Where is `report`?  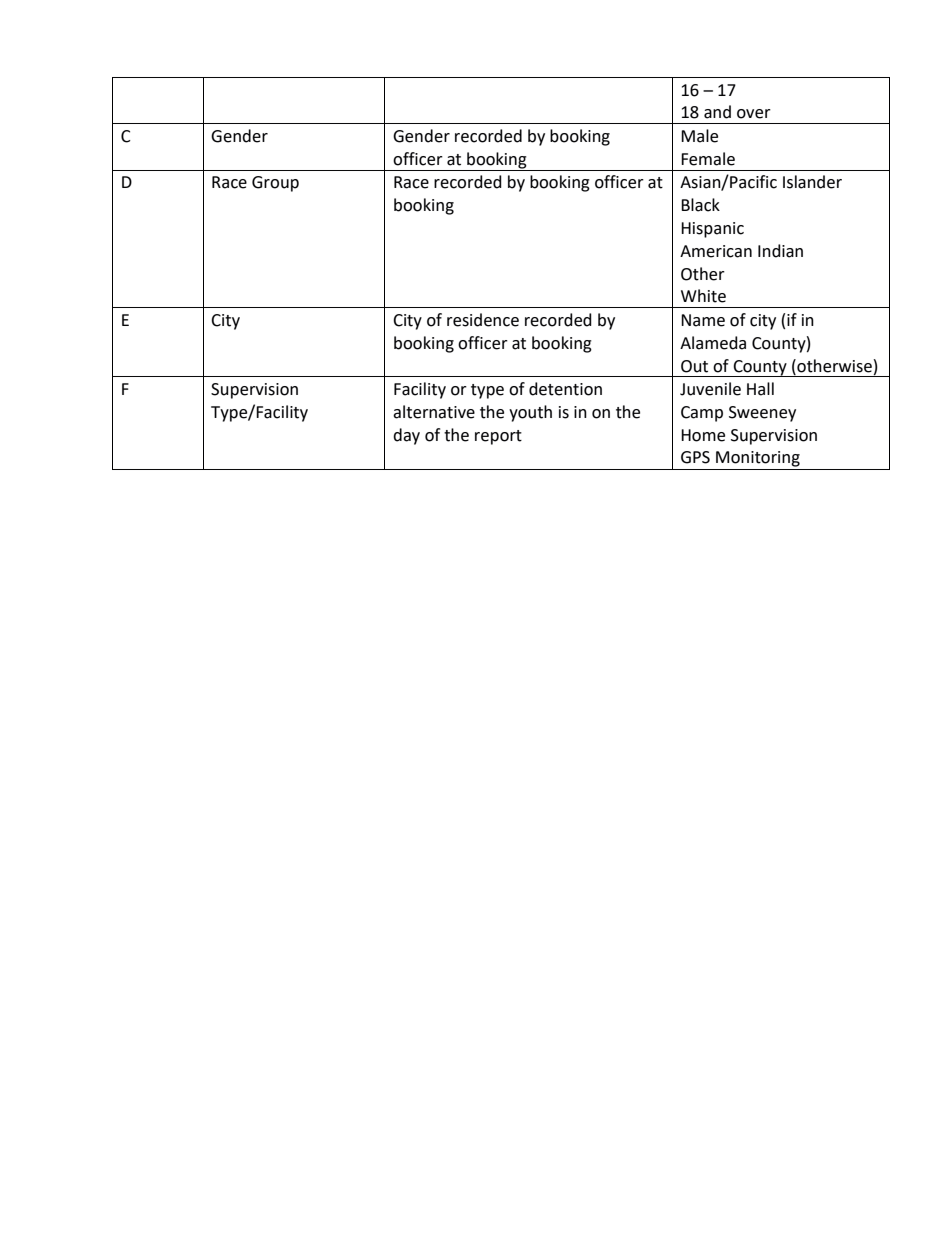
report is located at coordinates (498, 437).
